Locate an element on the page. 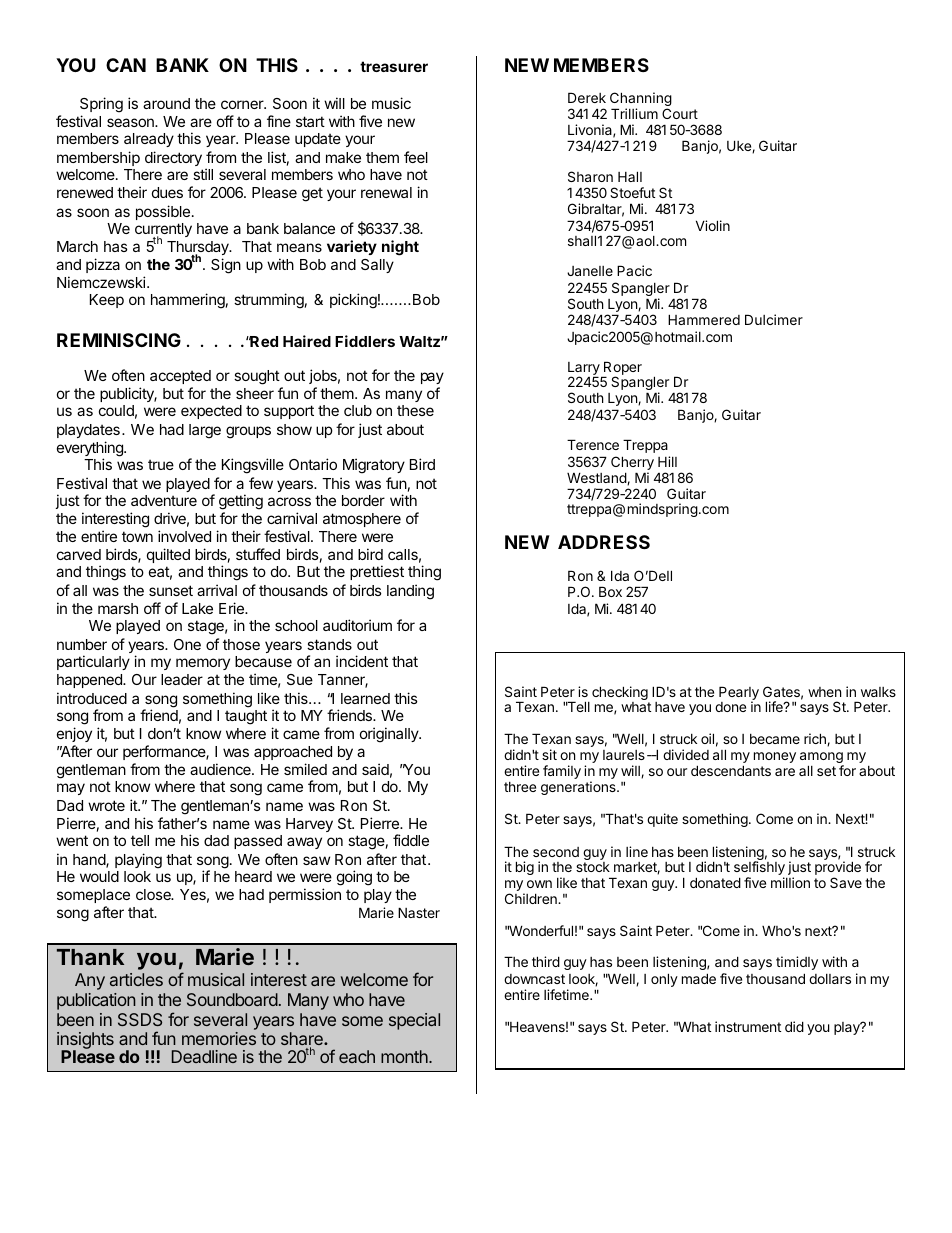 The width and height of the document is (952, 1233). Box is located at coordinates (610, 591).
